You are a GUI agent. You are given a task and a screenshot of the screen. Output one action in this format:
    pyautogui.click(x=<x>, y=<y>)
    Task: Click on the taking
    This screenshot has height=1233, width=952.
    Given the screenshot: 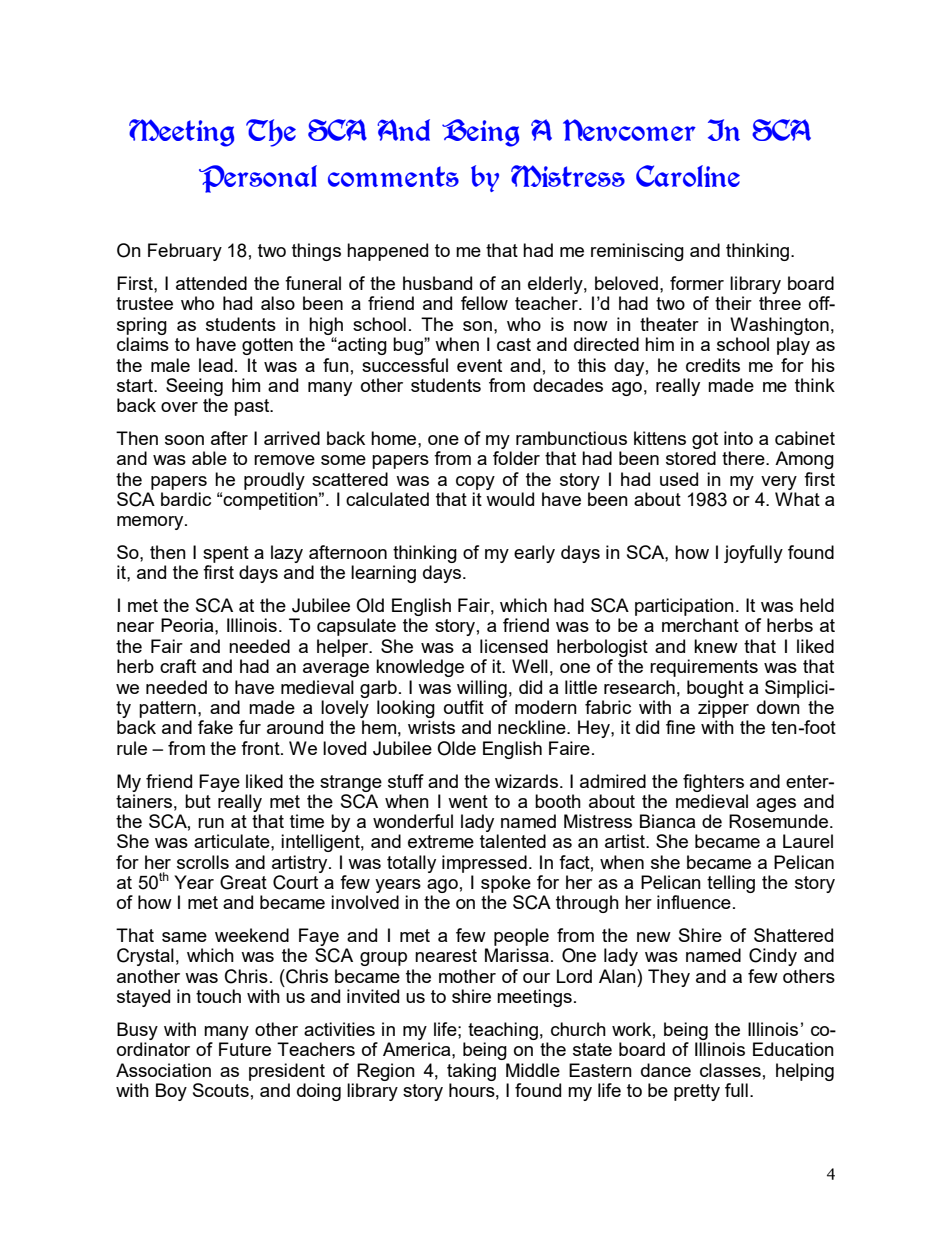 What is the action you would take?
    pyautogui.click(x=471, y=1072)
